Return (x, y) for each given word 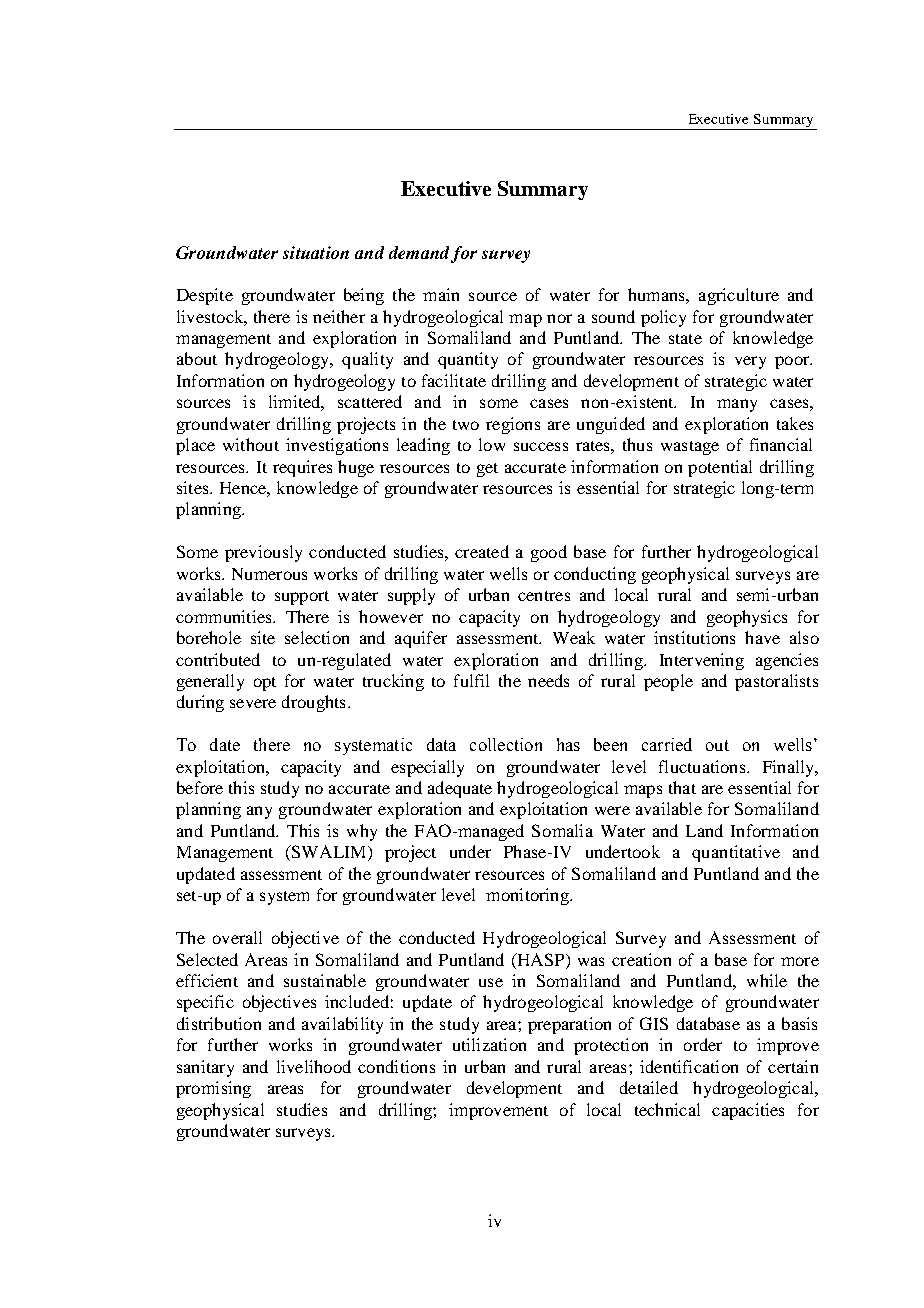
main (441, 294)
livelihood (314, 1066)
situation (316, 252)
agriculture (739, 296)
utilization (489, 1044)
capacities (748, 1111)
